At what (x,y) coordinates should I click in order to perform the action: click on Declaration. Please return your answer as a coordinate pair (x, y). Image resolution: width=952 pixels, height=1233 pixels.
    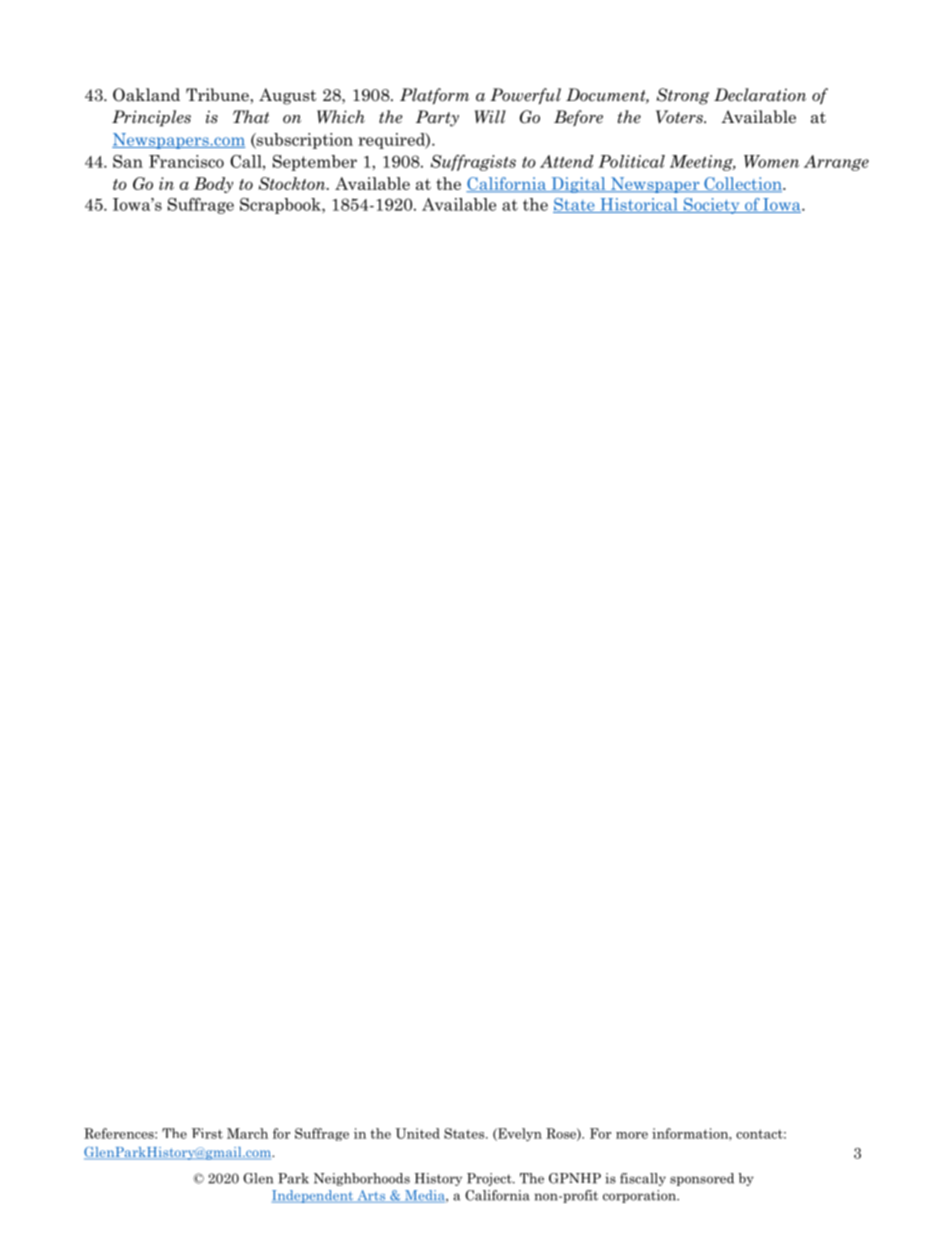
    Looking at the image, I should click on (760, 95).
